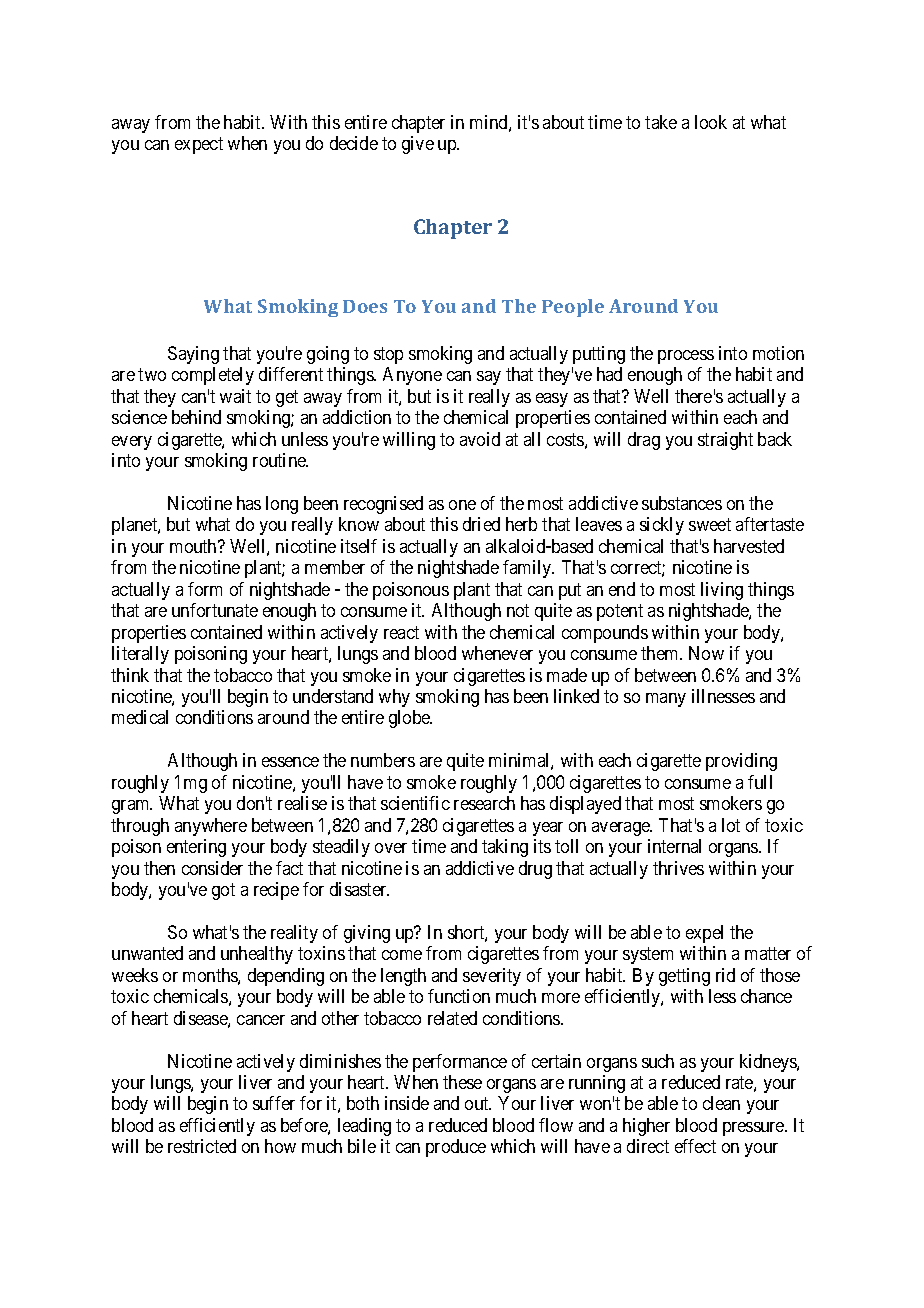 Image resolution: width=924 pixels, height=1308 pixels. I want to click on consider, so click(212, 868).
